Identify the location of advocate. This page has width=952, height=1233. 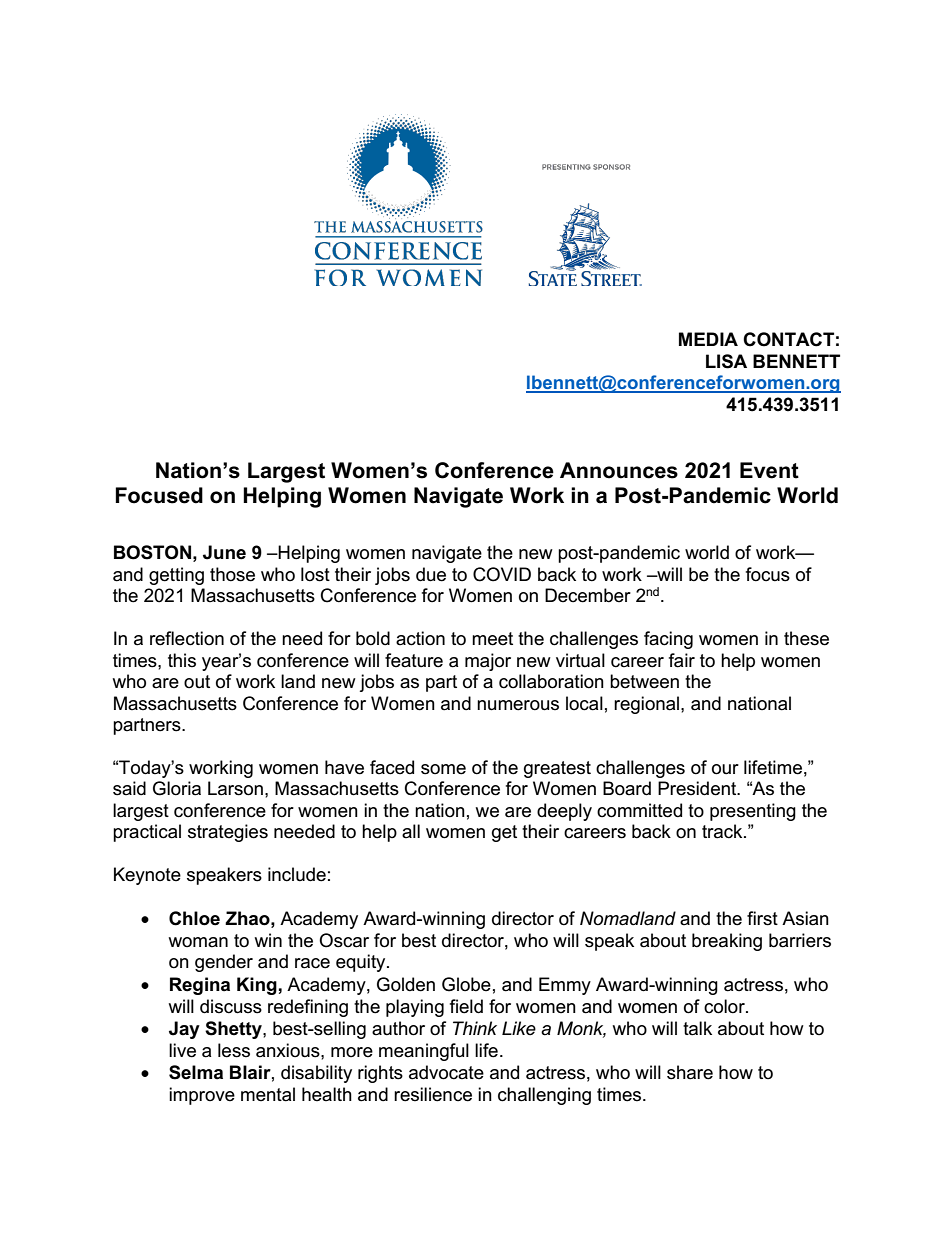
(446, 1072).
